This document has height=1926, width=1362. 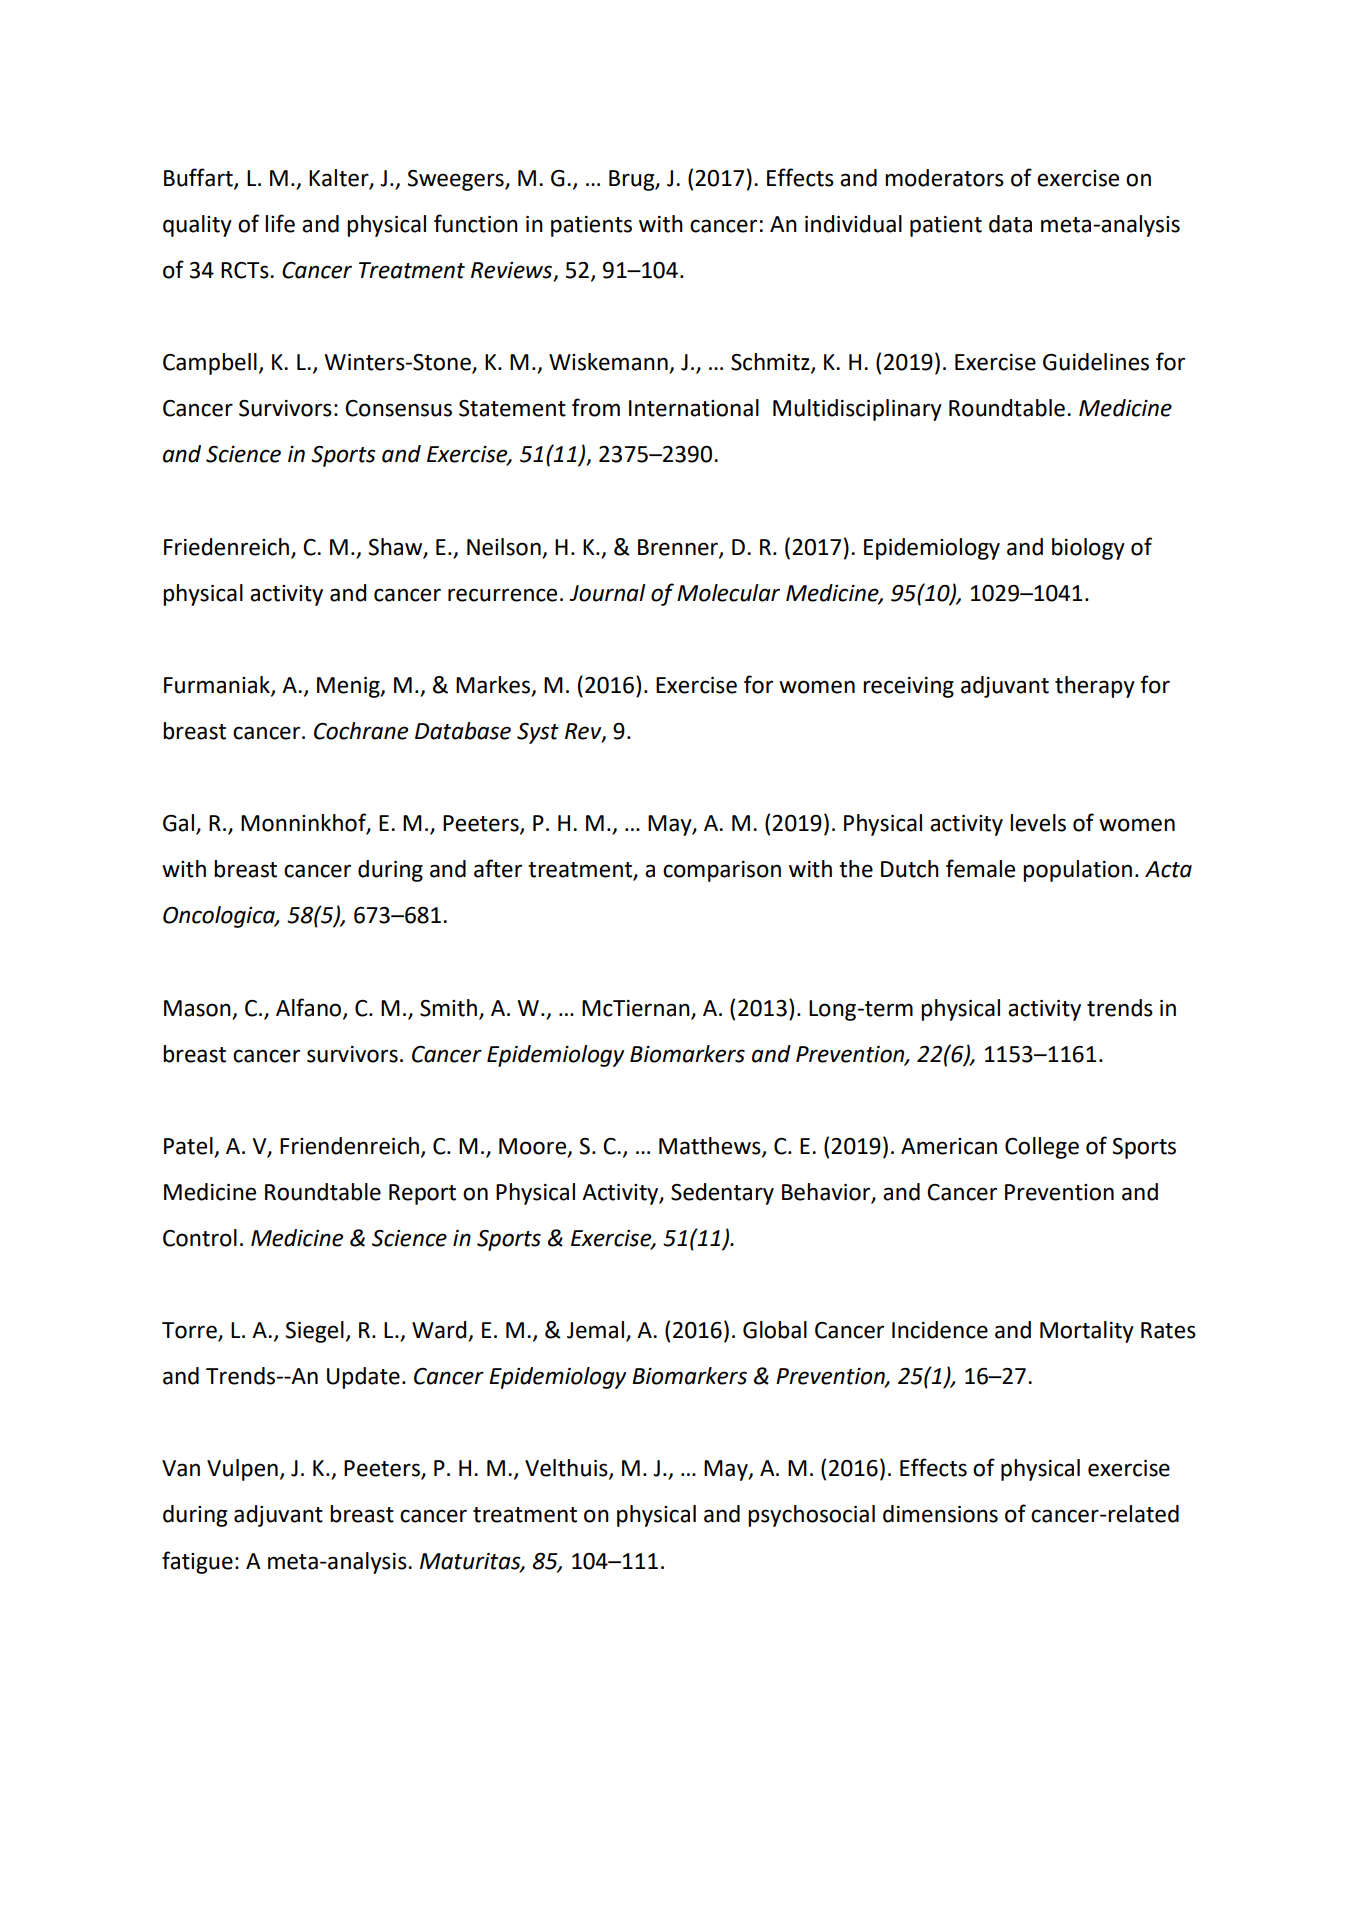 I want to click on Patel, so click(x=188, y=1146).
